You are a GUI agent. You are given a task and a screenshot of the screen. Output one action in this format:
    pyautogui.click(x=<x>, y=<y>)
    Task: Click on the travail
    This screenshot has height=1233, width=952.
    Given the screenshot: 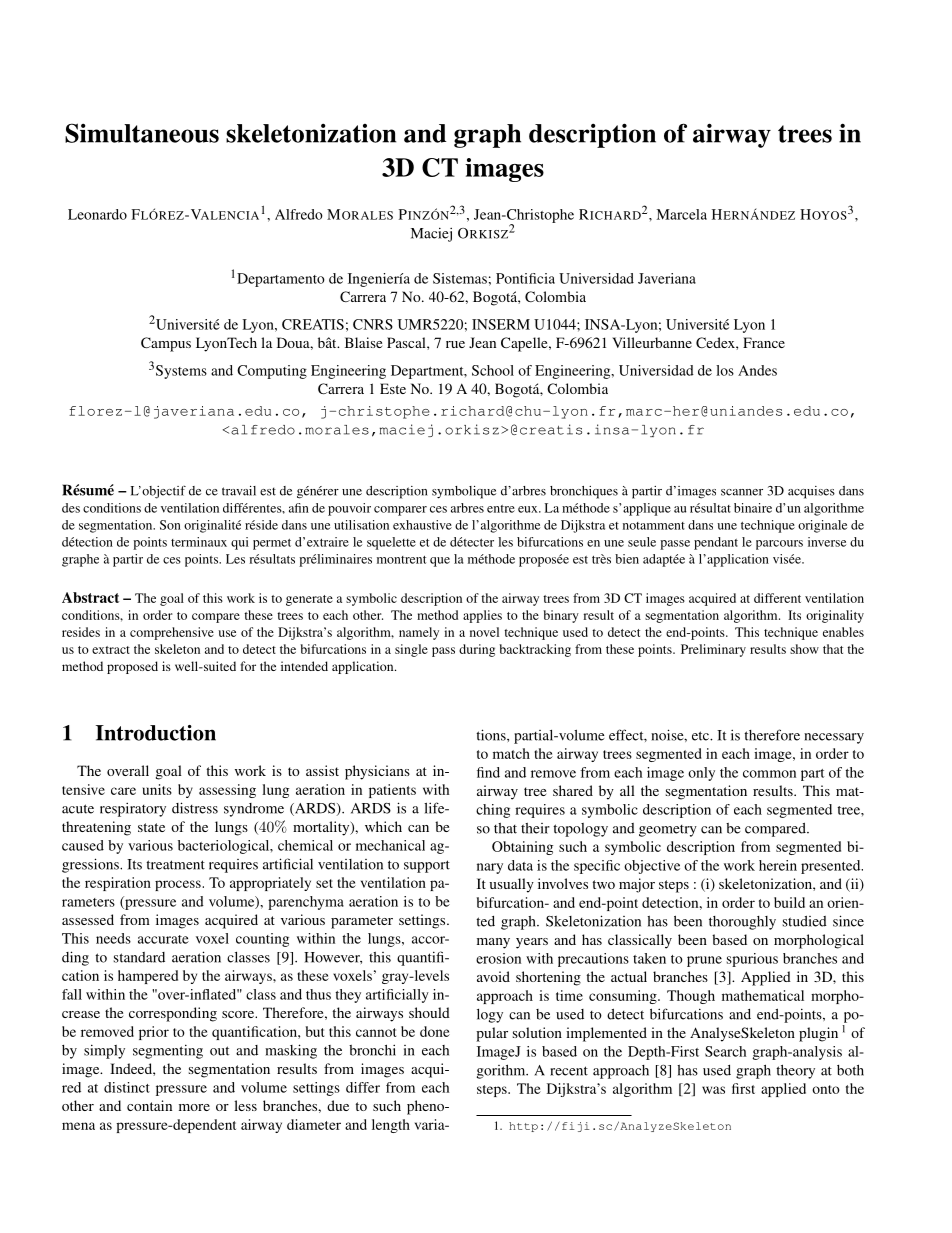 What is the action you would take?
    pyautogui.click(x=239, y=491)
